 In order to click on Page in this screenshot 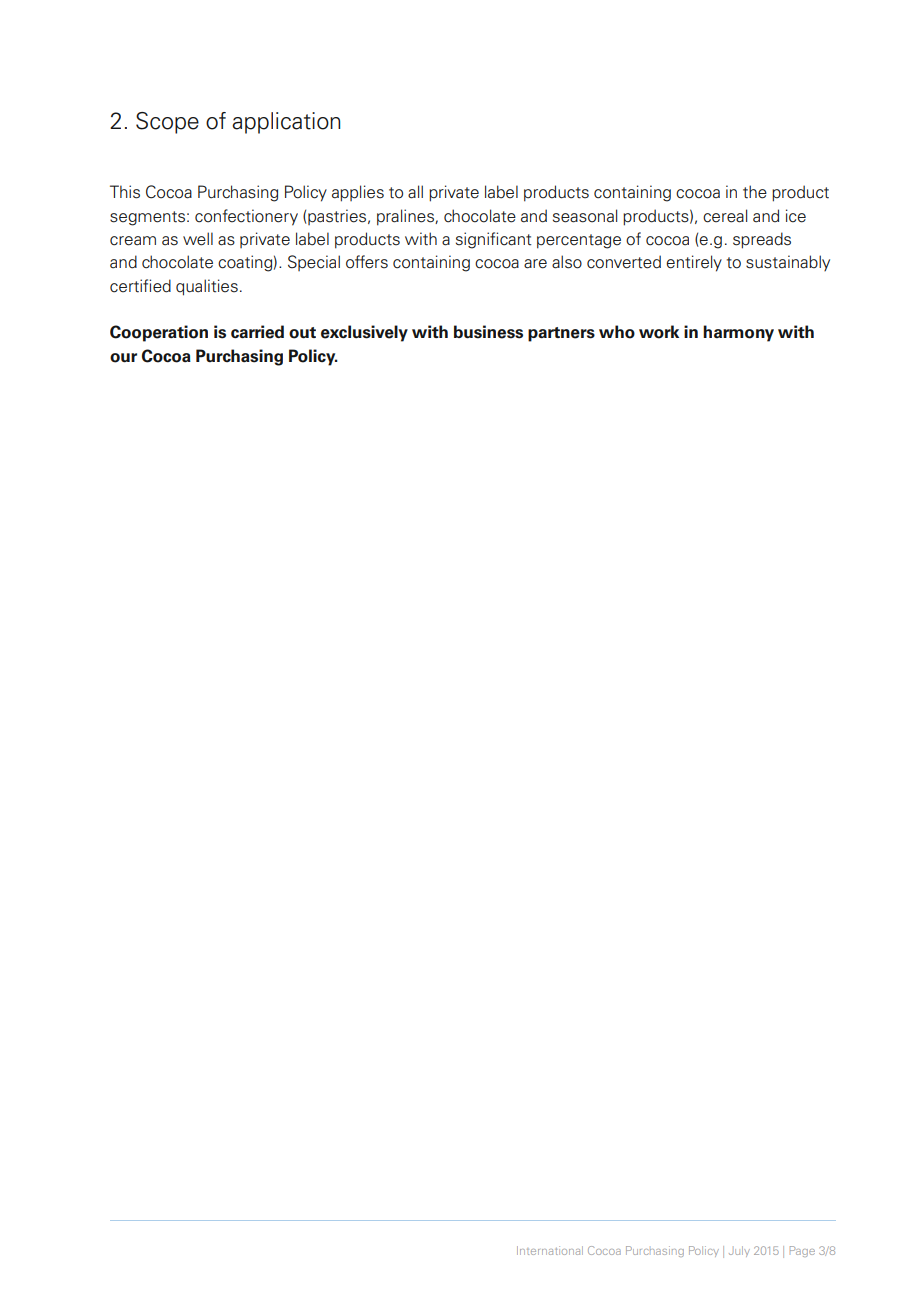, I will do `click(802, 1251)`.
